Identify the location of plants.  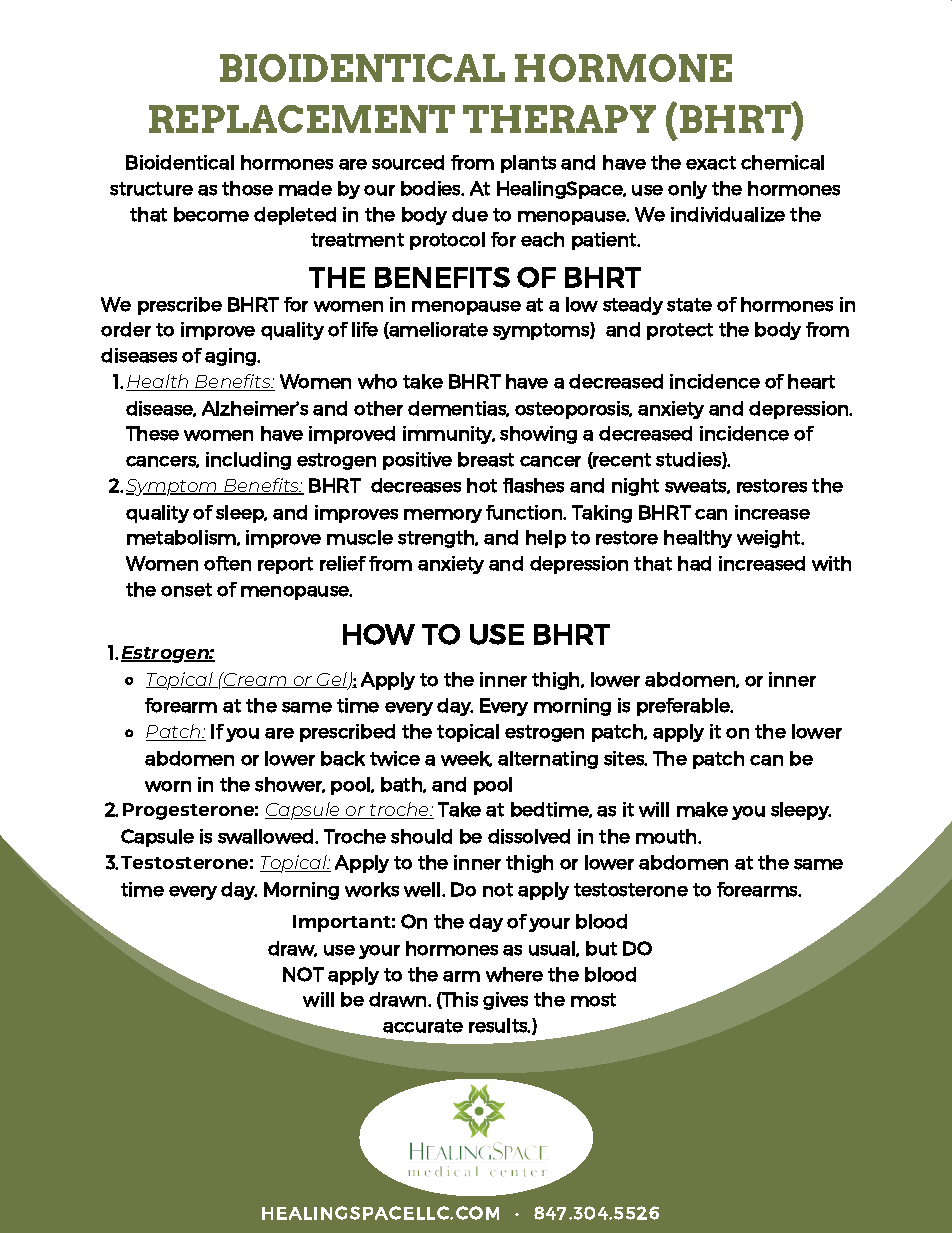
(528, 164).
